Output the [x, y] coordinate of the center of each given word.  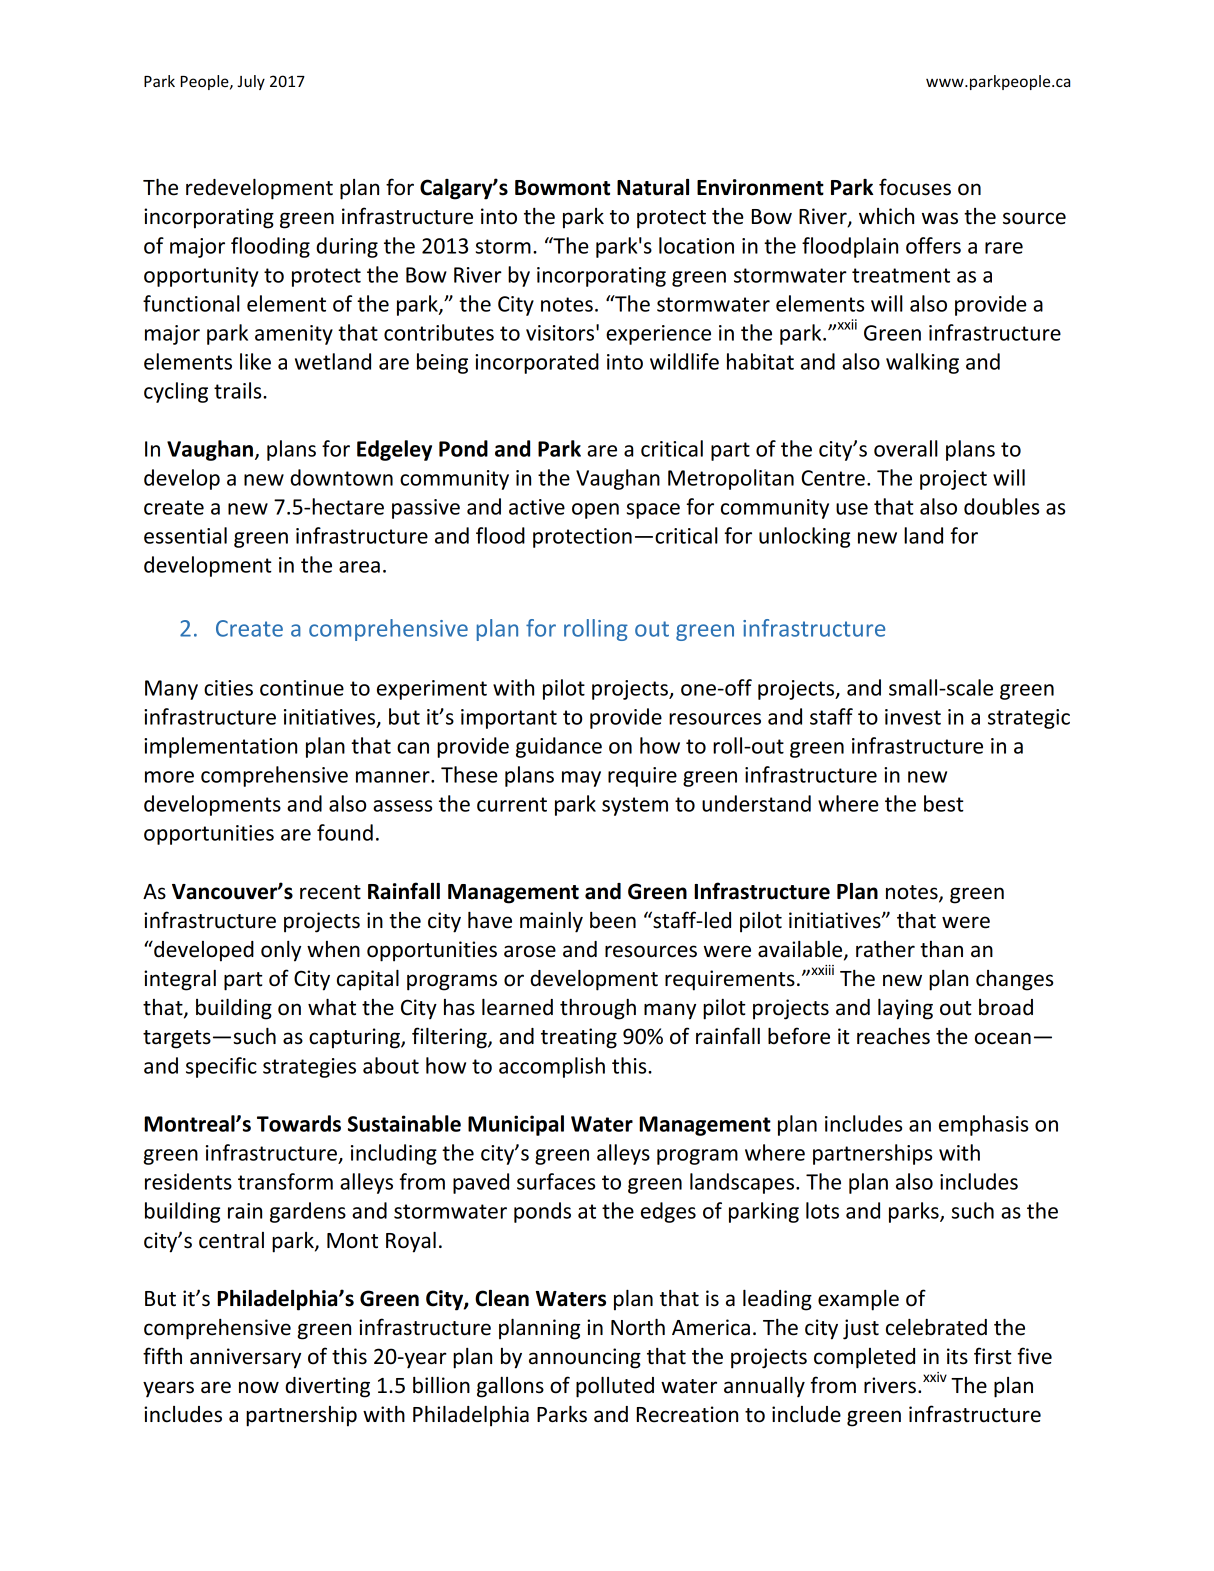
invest [913, 717]
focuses [915, 187]
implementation [220, 747]
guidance [559, 747]
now [259, 1387]
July [251, 82]
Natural [653, 187]
